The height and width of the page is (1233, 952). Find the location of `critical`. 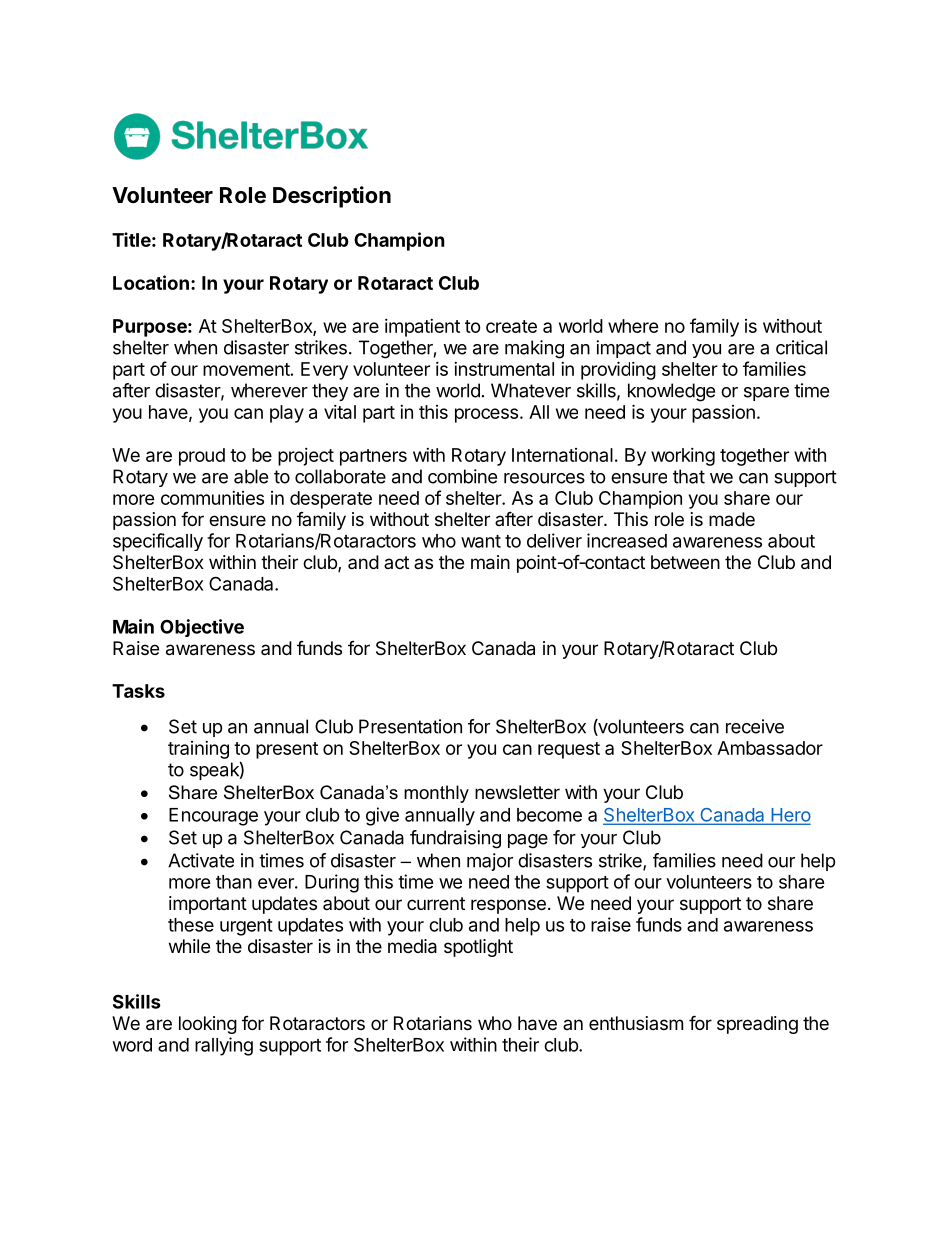

critical is located at coordinates (801, 347).
